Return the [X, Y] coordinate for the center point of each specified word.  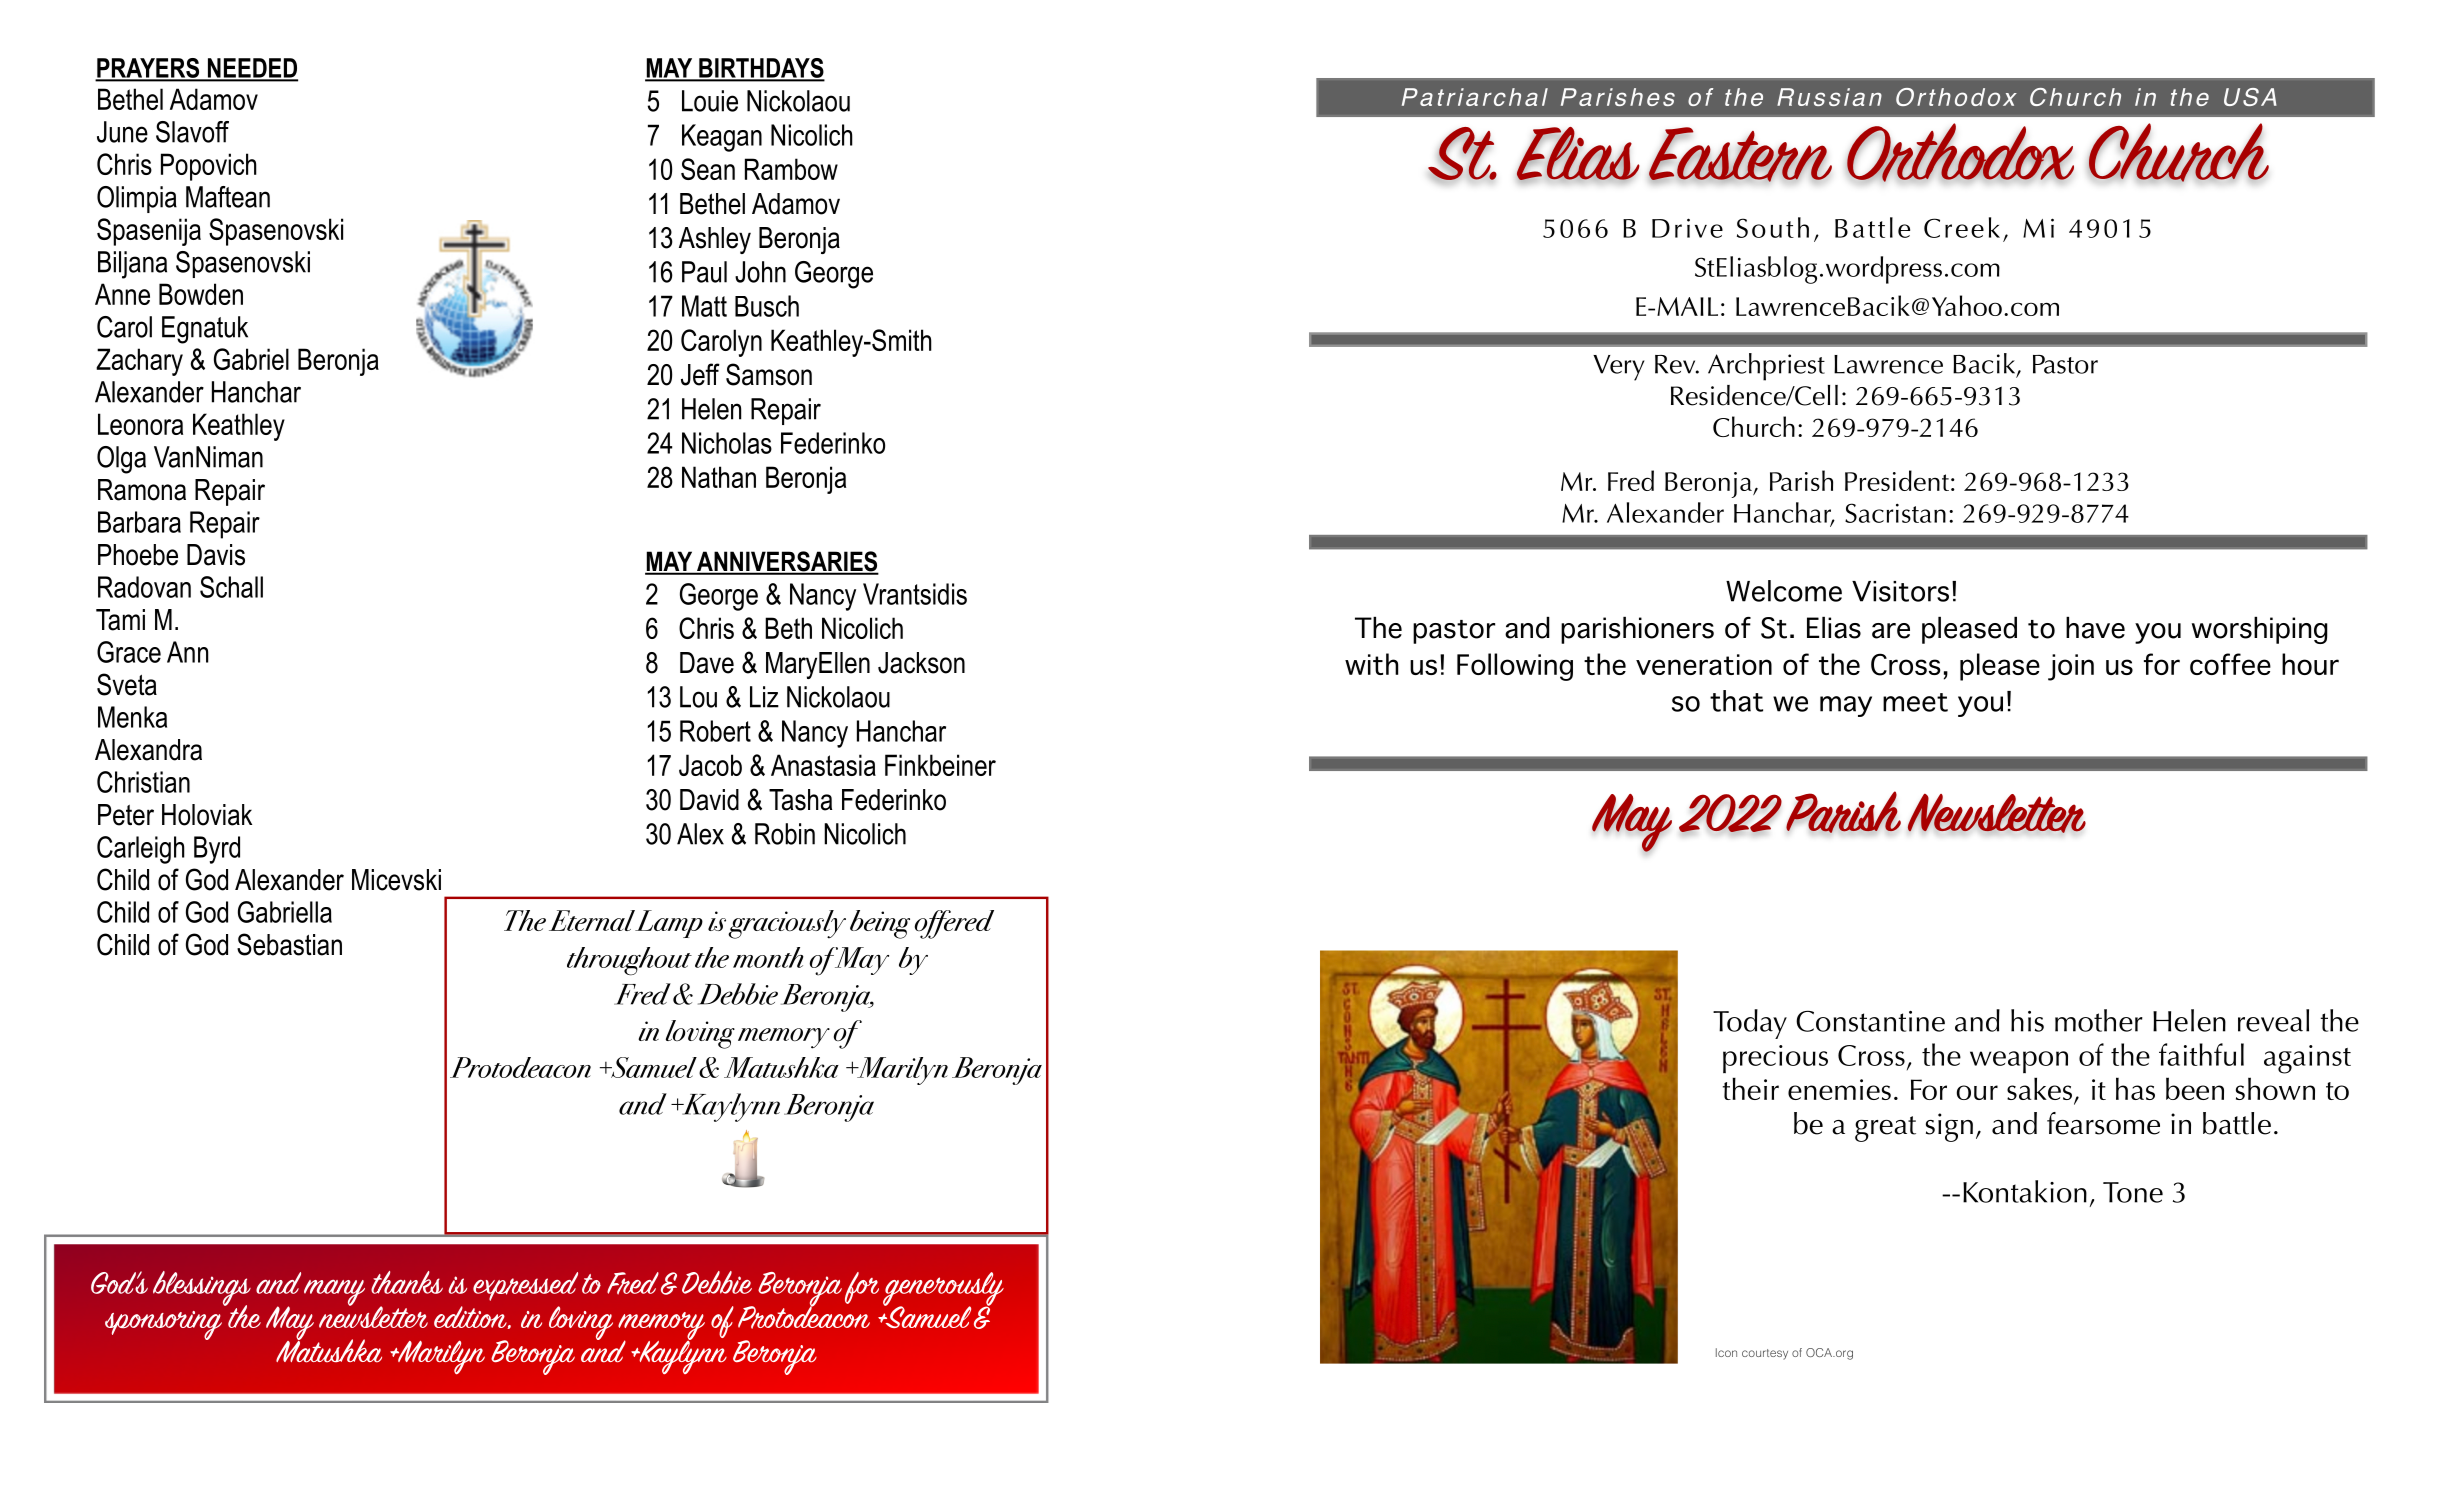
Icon [1726, 1352]
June [122, 132]
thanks [407, 1282]
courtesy [1765, 1354]
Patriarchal [1475, 97]
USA [2250, 97]
